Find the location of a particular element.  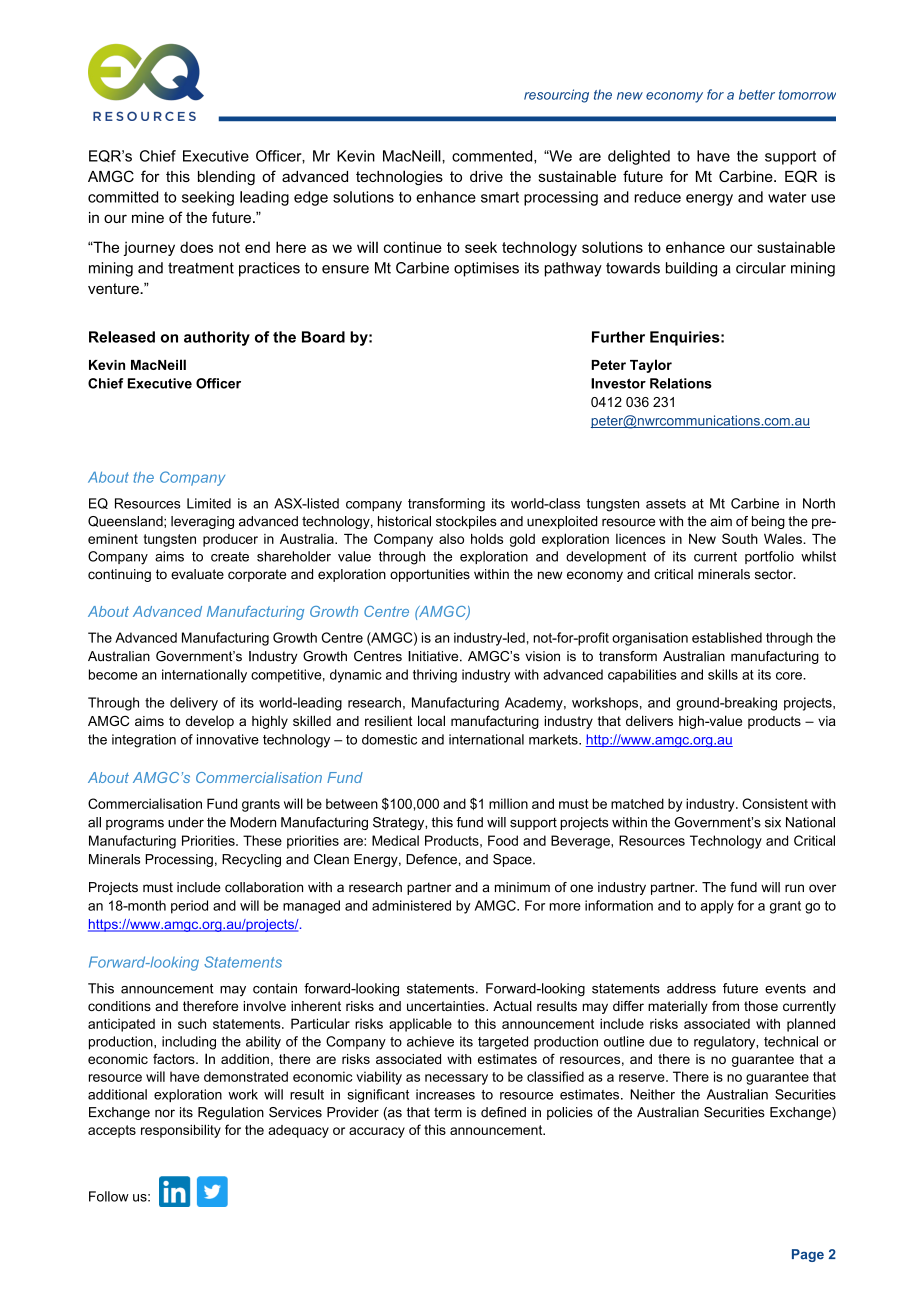

blending is located at coordinates (226, 178).
